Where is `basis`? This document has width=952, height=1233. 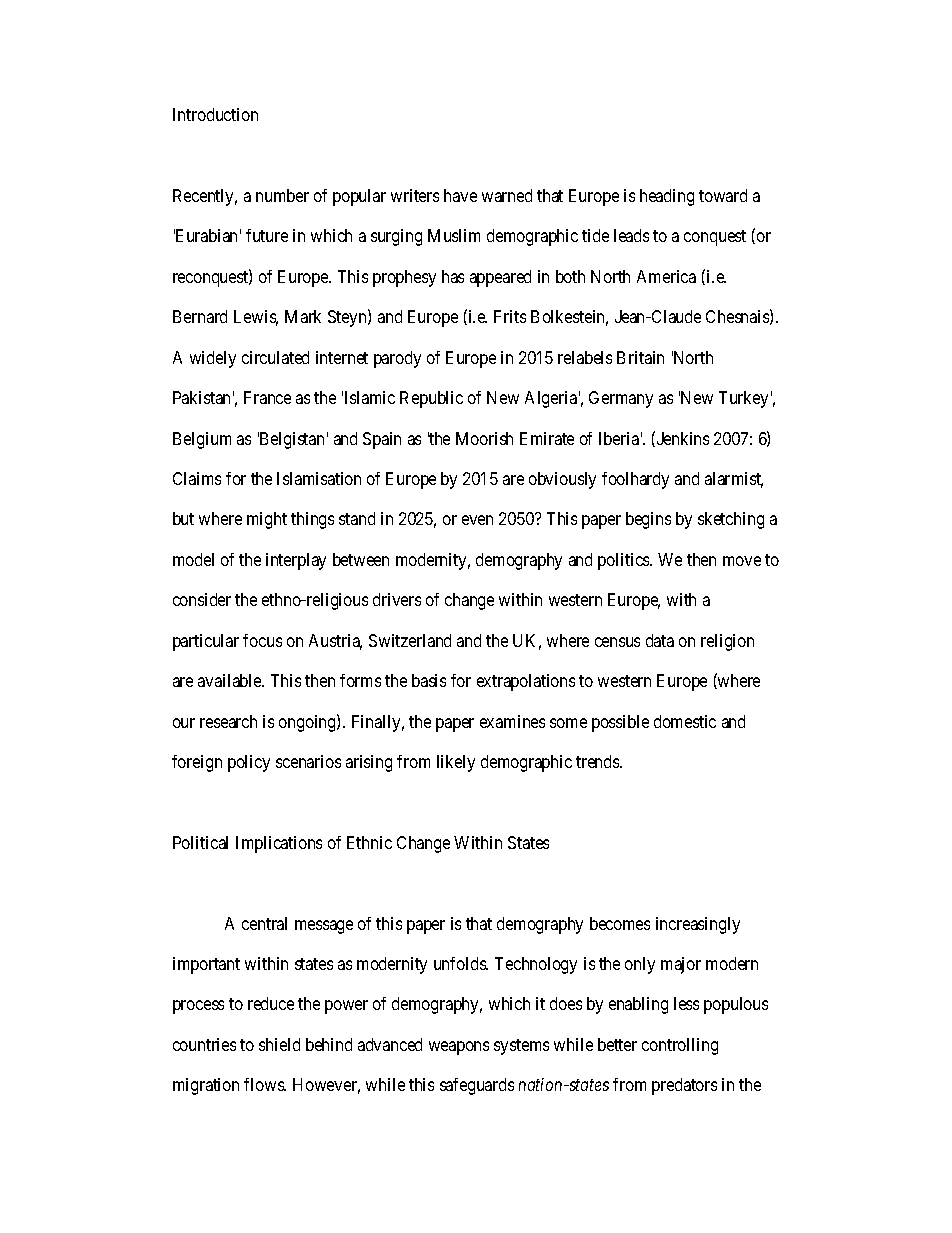 basis is located at coordinates (429, 680).
